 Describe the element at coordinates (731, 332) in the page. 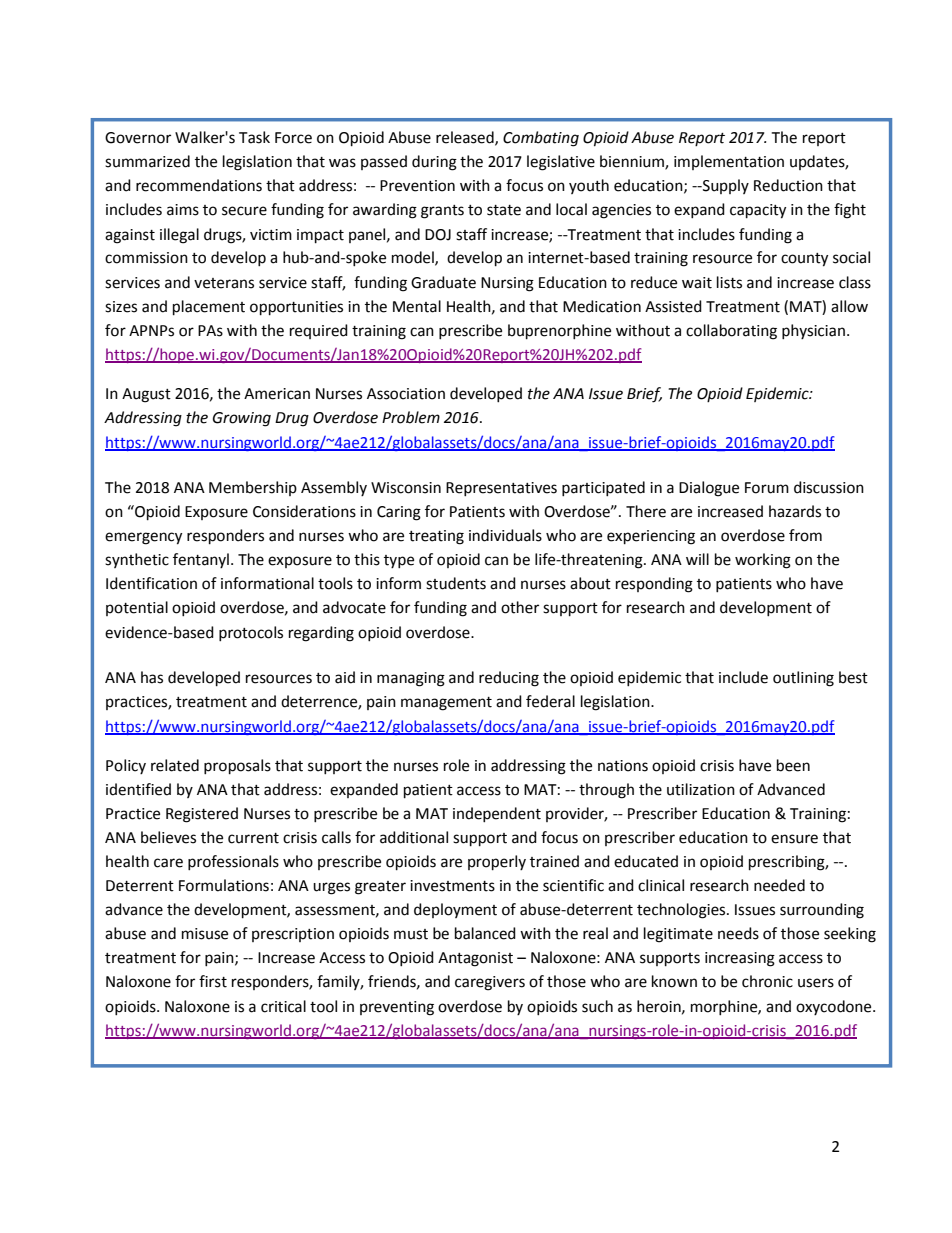

I see `collaborating` at that location.
